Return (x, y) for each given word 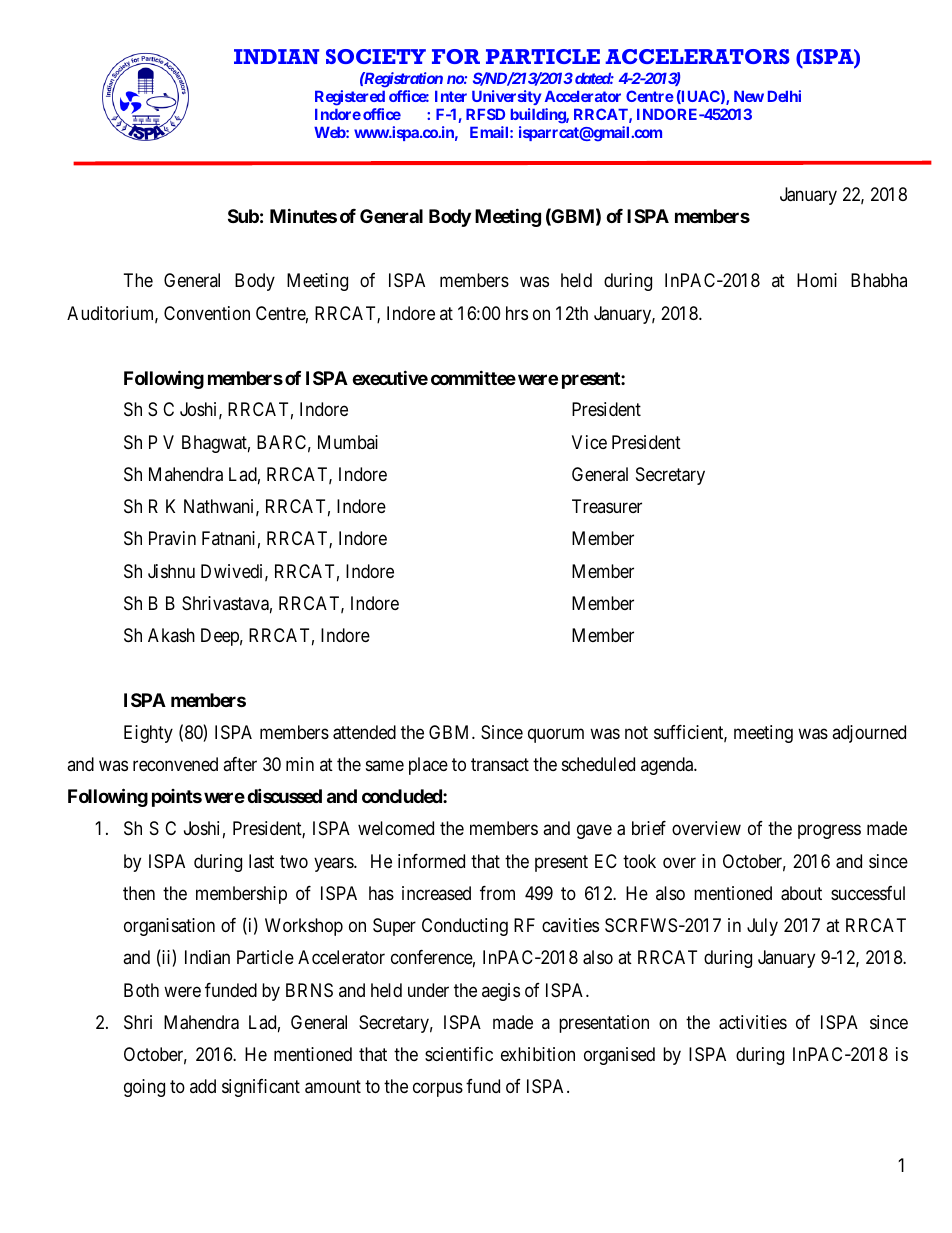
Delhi (784, 96)
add (203, 1086)
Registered (350, 98)
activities (753, 1022)
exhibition (538, 1054)
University (506, 97)
